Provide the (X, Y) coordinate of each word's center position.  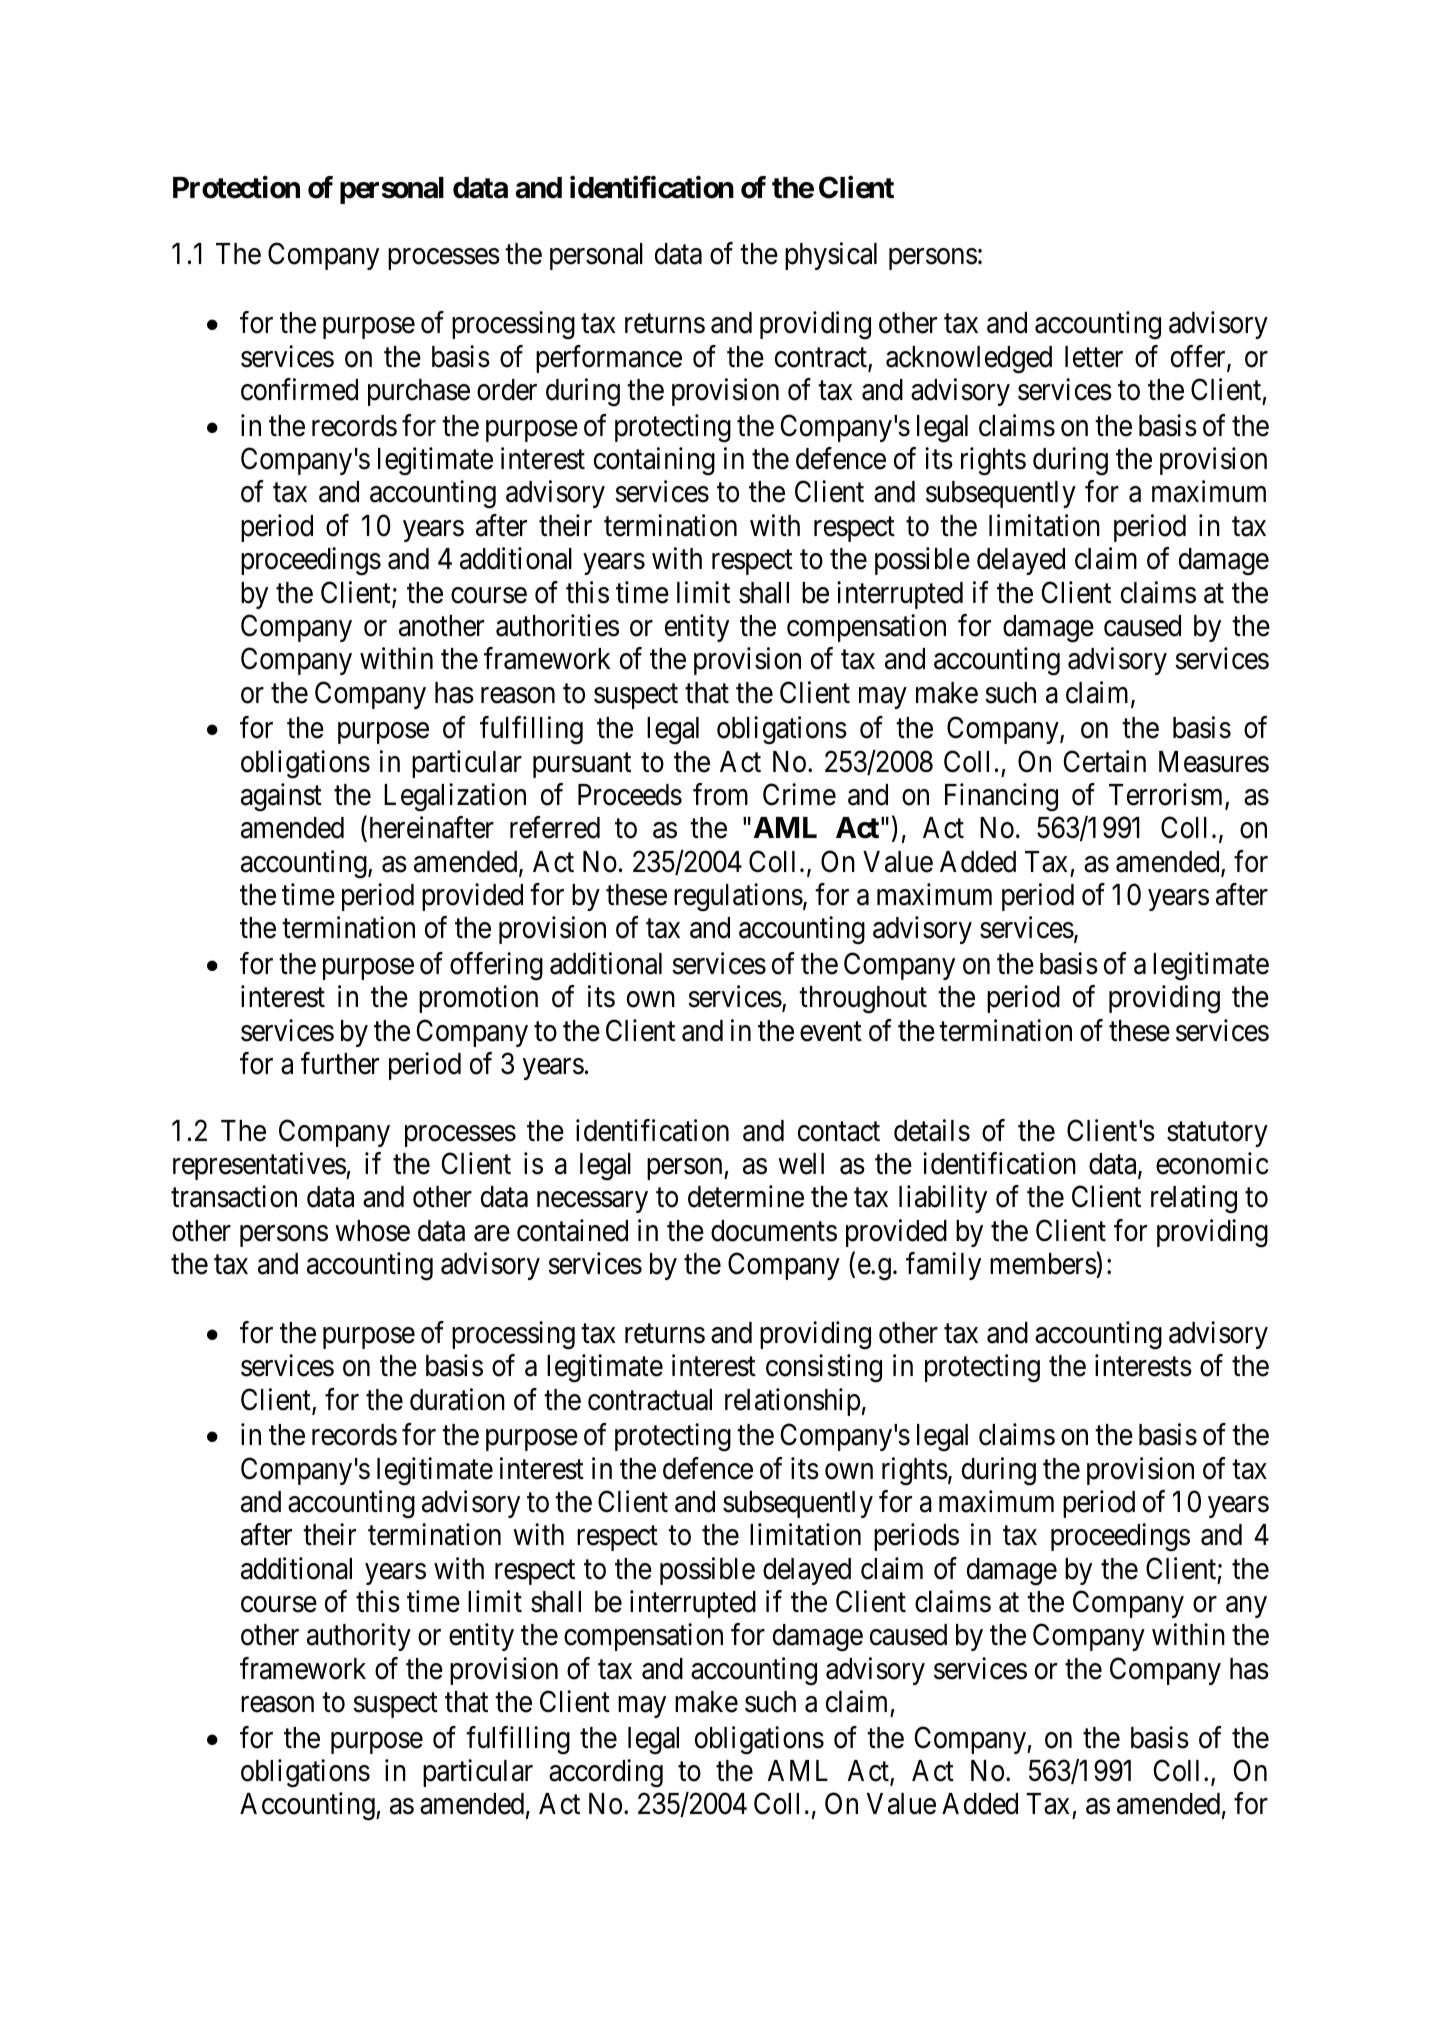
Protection (236, 187)
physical (831, 256)
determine (746, 1197)
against (281, 797)
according (606, 1773)
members (1043, 1263)
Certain (1105, 761)
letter (1094, 357)
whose (372, 1231)
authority (359, 1637)
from (720, 794)
